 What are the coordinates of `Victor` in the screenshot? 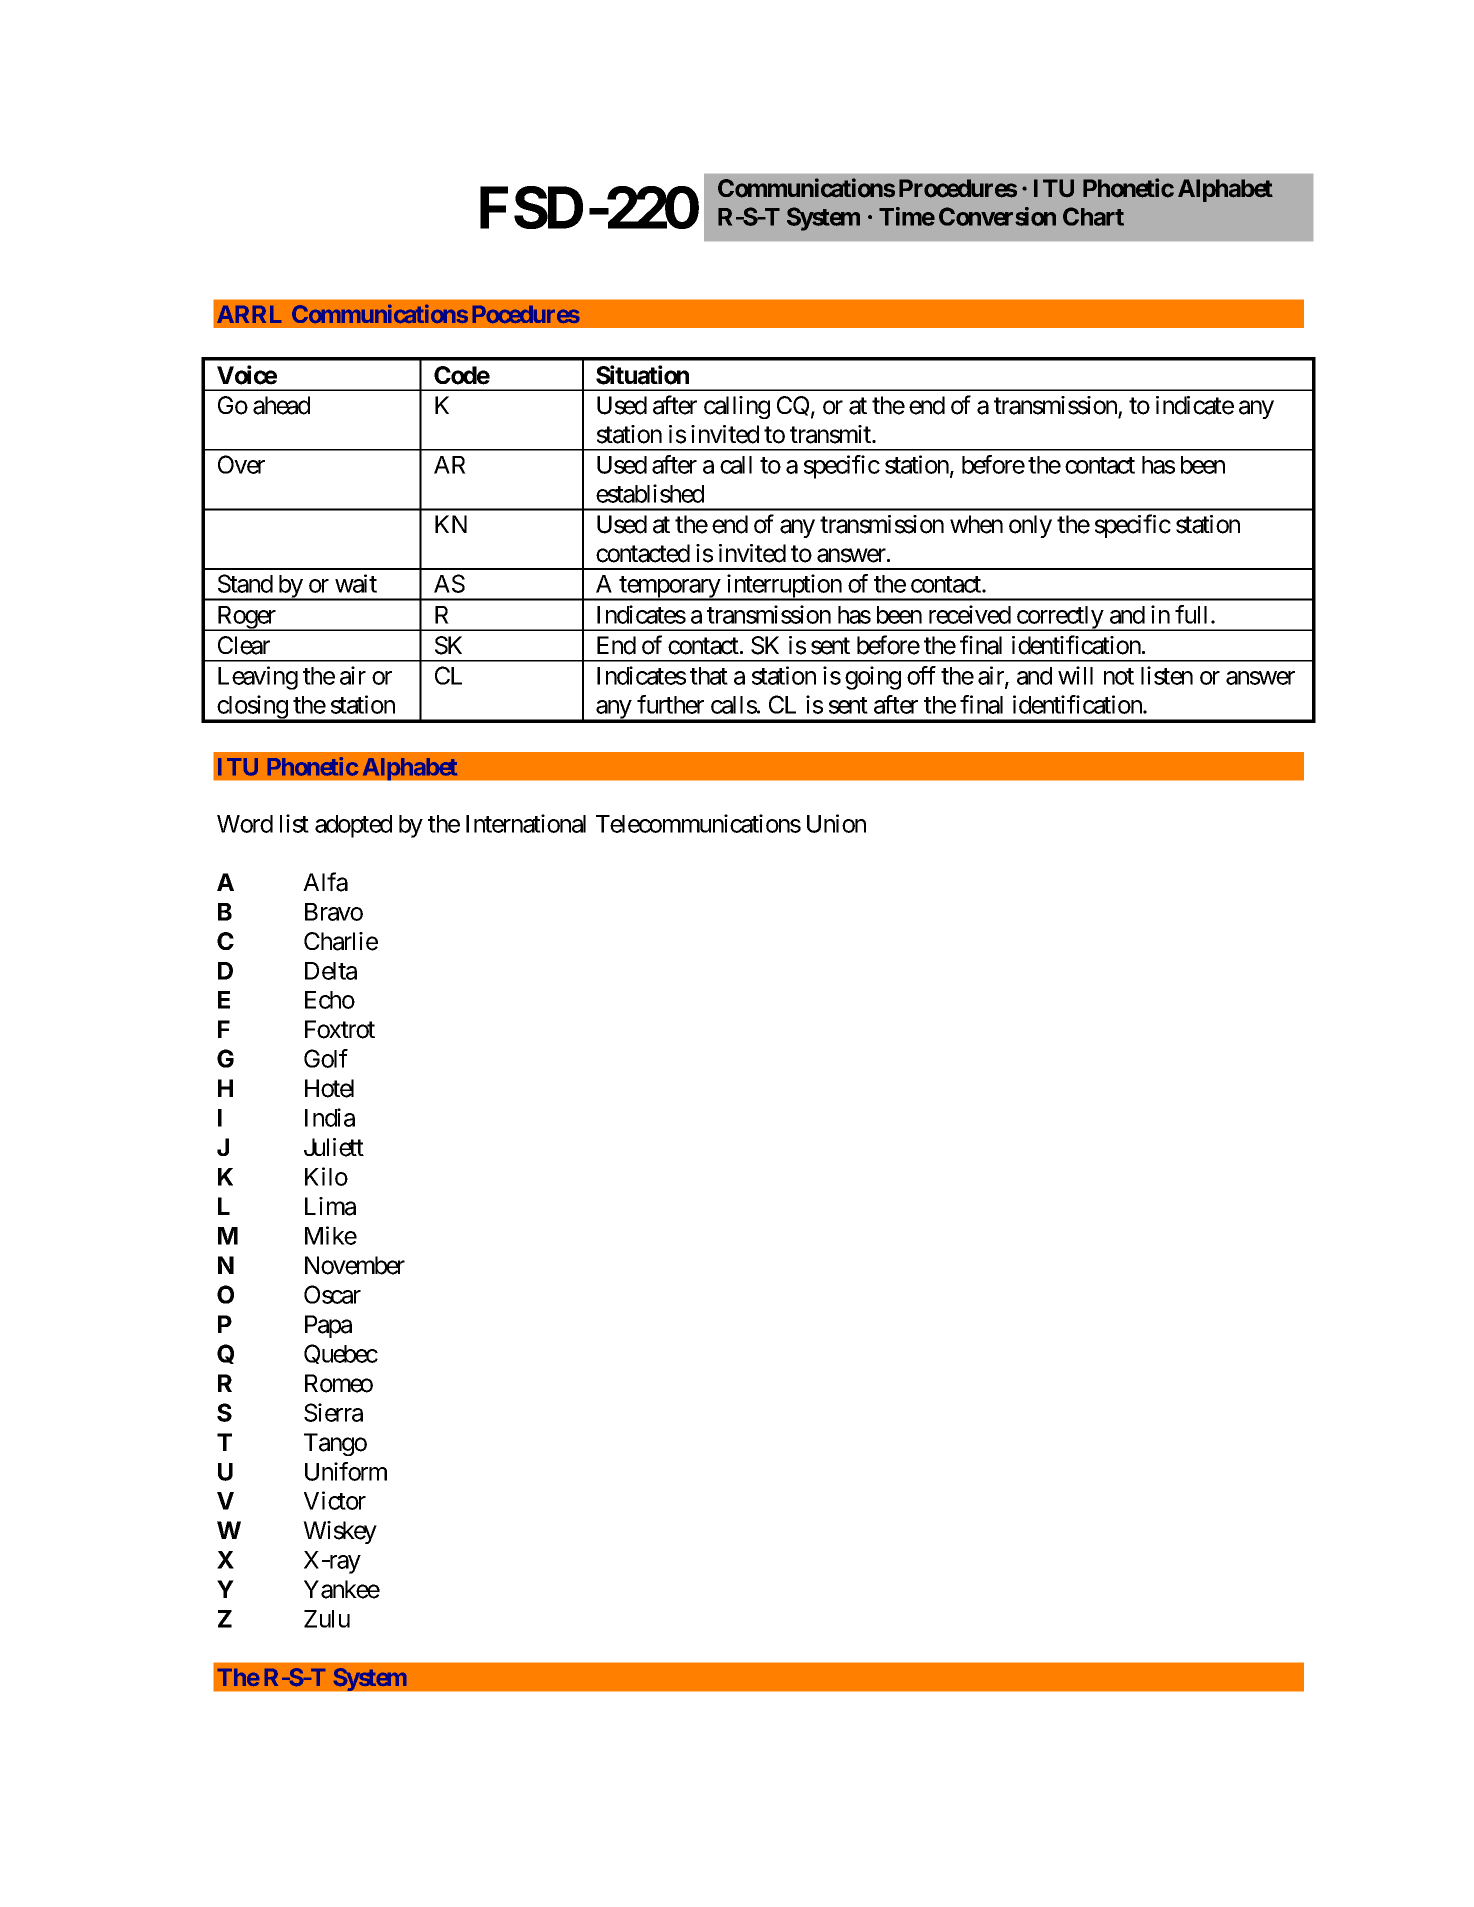 It's located at (335, 1500).
